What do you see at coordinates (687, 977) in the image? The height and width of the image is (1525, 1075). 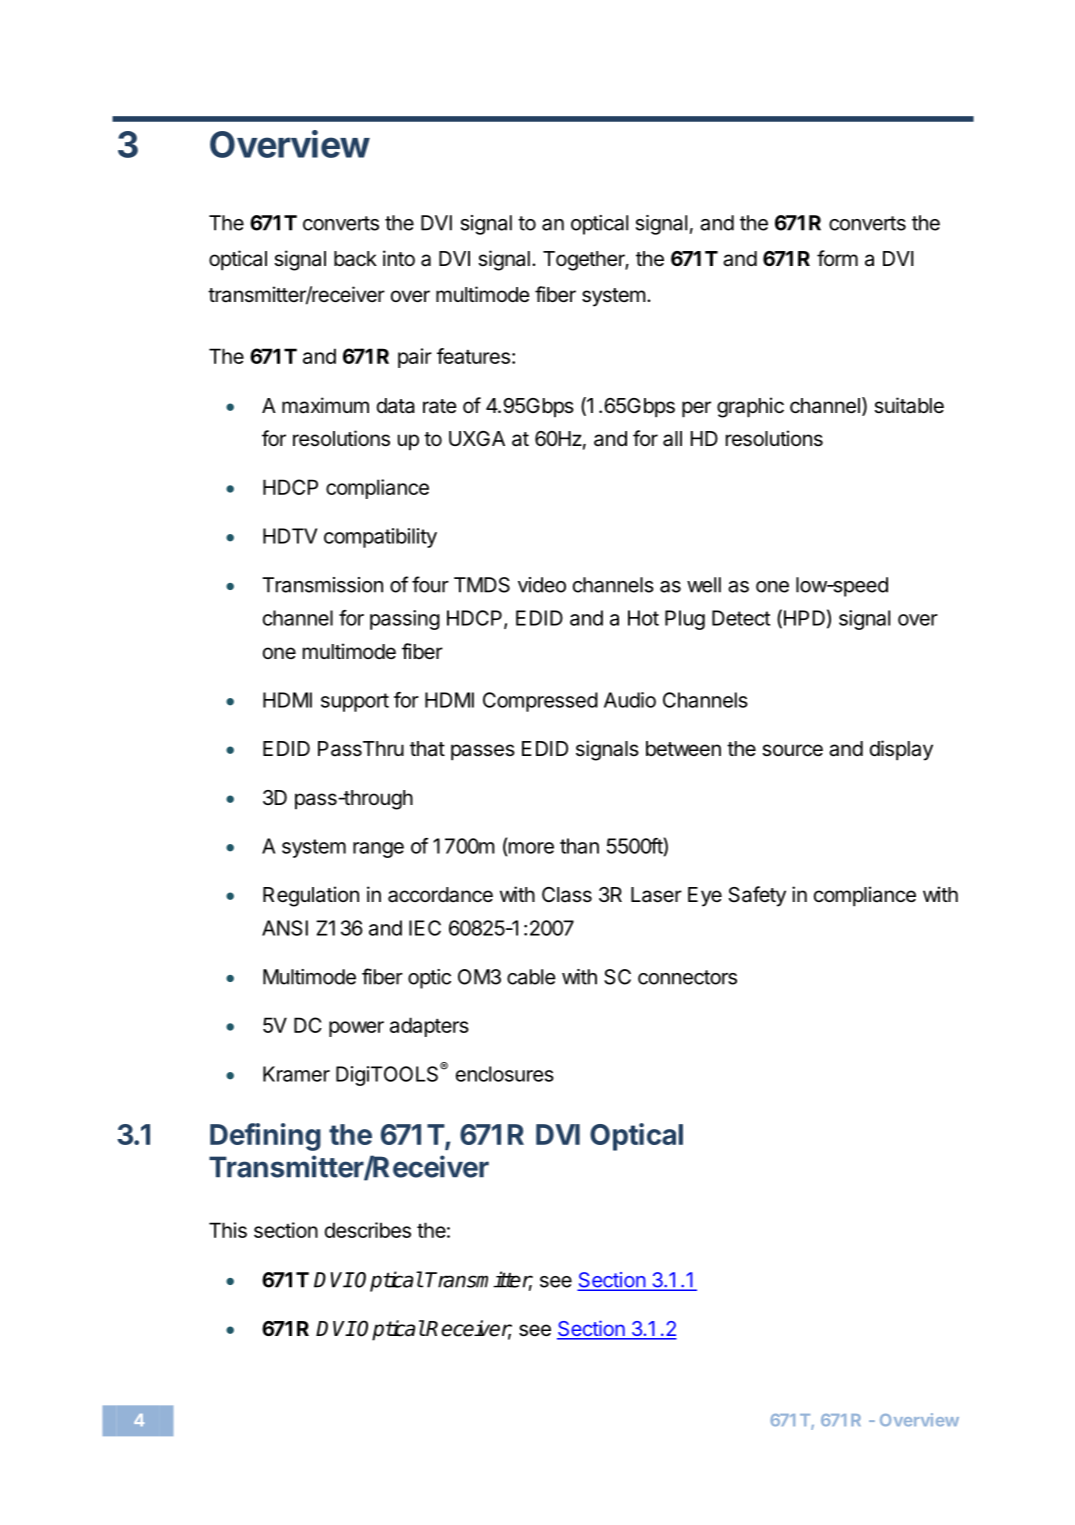 I see `connectors` at bounding box center [687, 977].
